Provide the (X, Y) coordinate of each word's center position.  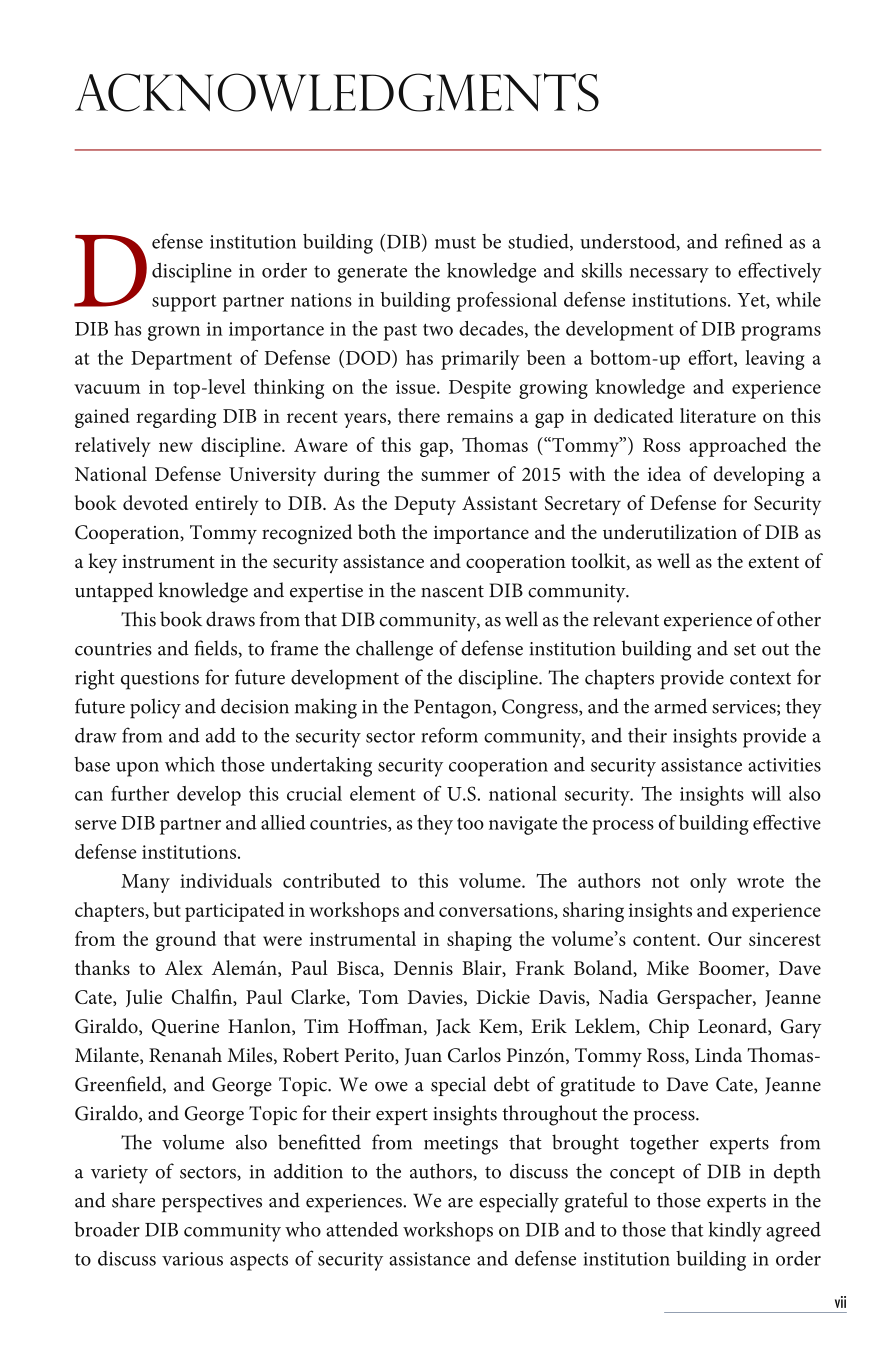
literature (718, 415)
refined (754, 241)
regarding (176, 418)
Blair (483, 968)
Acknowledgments (337, 92)
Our (725, 939)
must (455, 243)
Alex (184, 967)
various (192, 1259)
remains (480, 416)
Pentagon (454, 709)
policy (155, 708)
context (760, 678)
